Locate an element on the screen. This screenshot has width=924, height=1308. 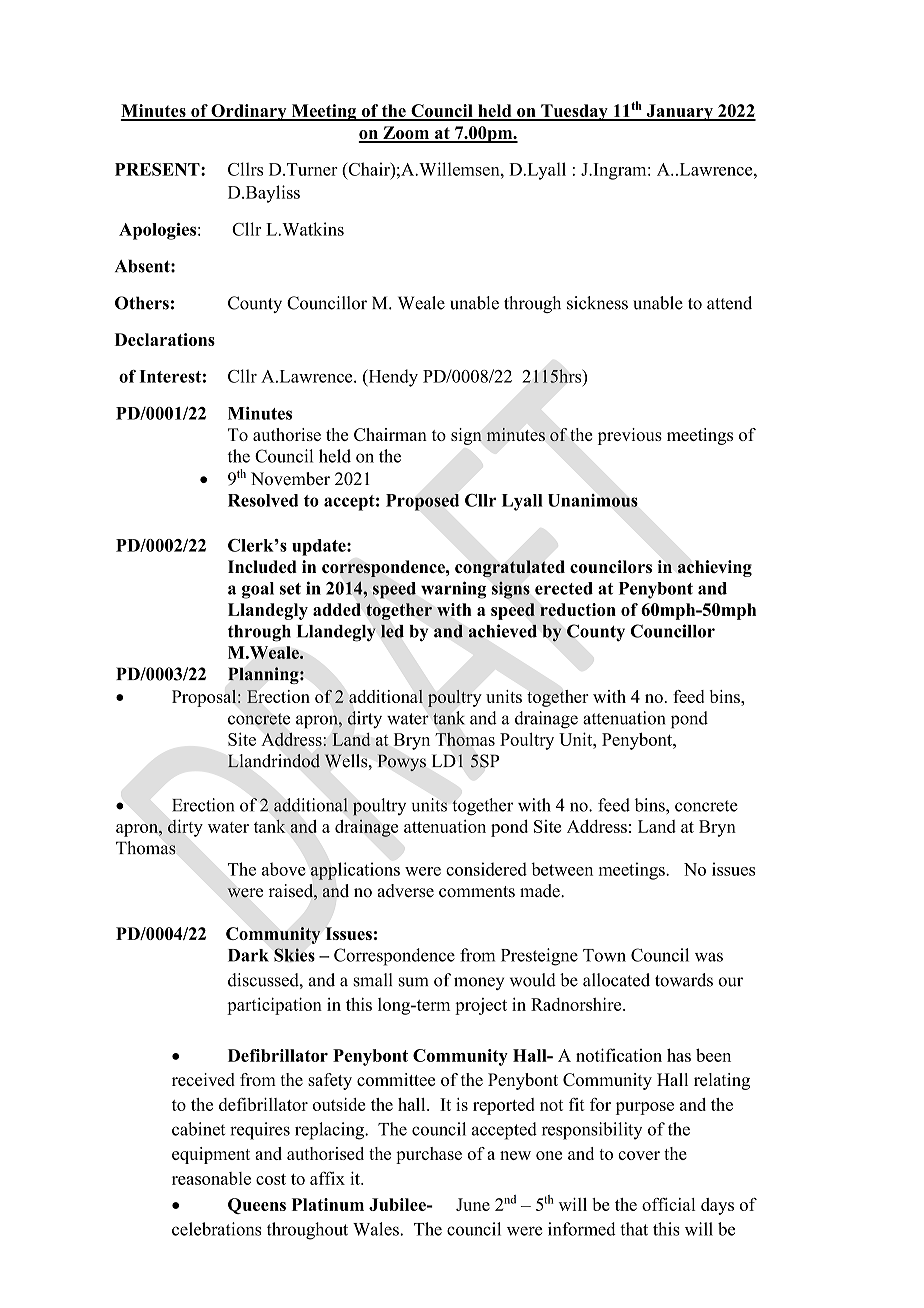
reasonable is located at coordinates (211, 1178).
